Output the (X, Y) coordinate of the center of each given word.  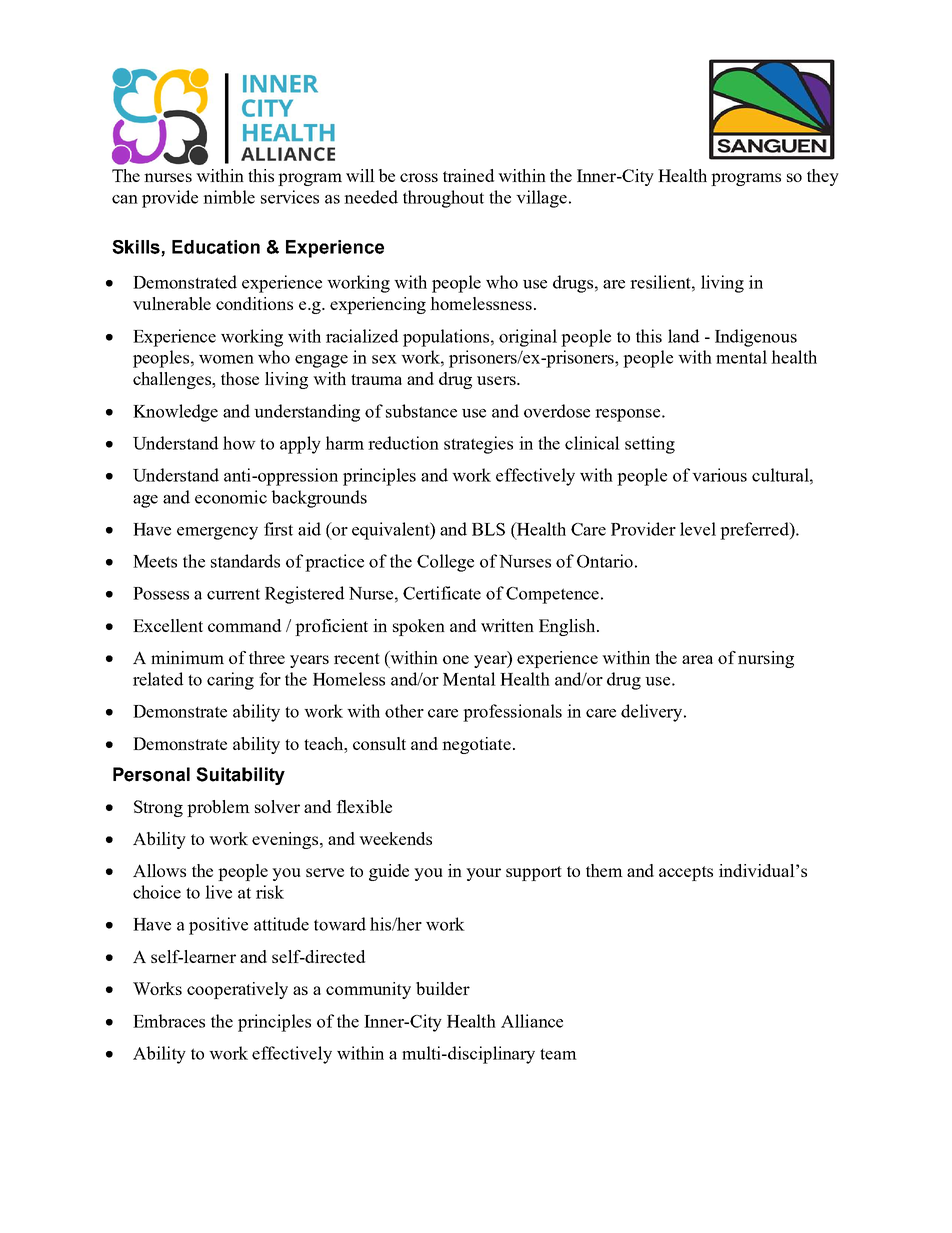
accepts (686, 873)
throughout (443, 199)
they (823, 177)
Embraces (169, 1021)
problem (218, 808)
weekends (395, 838)
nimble (229, 197)
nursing (766, 659)
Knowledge (175, 413)
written (507, 625)
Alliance (532, 1021)
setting (650, 445)
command (244, 625)
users (497, 380)
